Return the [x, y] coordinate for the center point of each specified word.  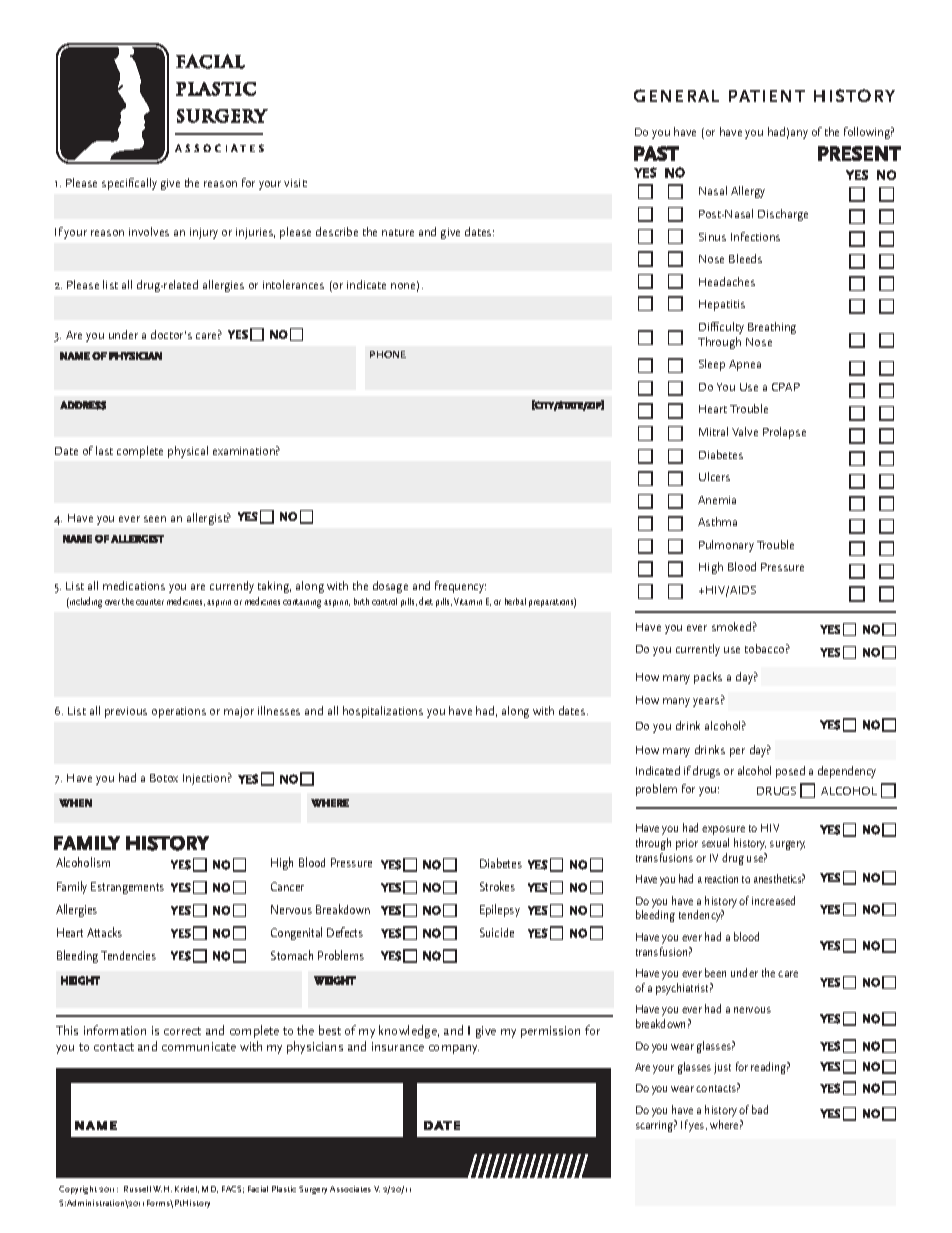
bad [760, 1109]
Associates [350, 1189]
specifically [129, 184]
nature [398, 232]
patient [767, 96]
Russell [137, 1189]
